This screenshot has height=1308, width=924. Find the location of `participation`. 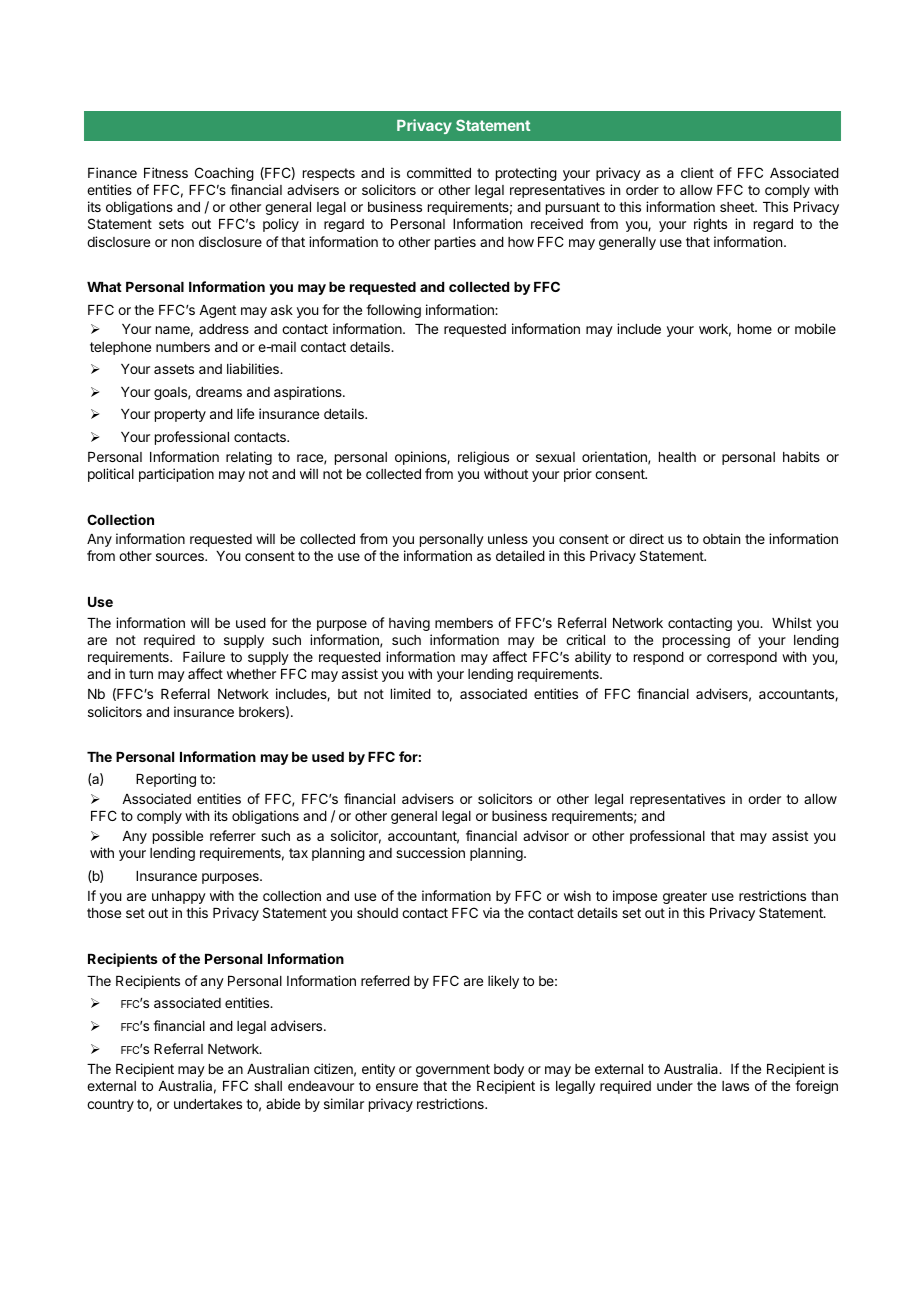

participation is located at coordinates (176, 475).
